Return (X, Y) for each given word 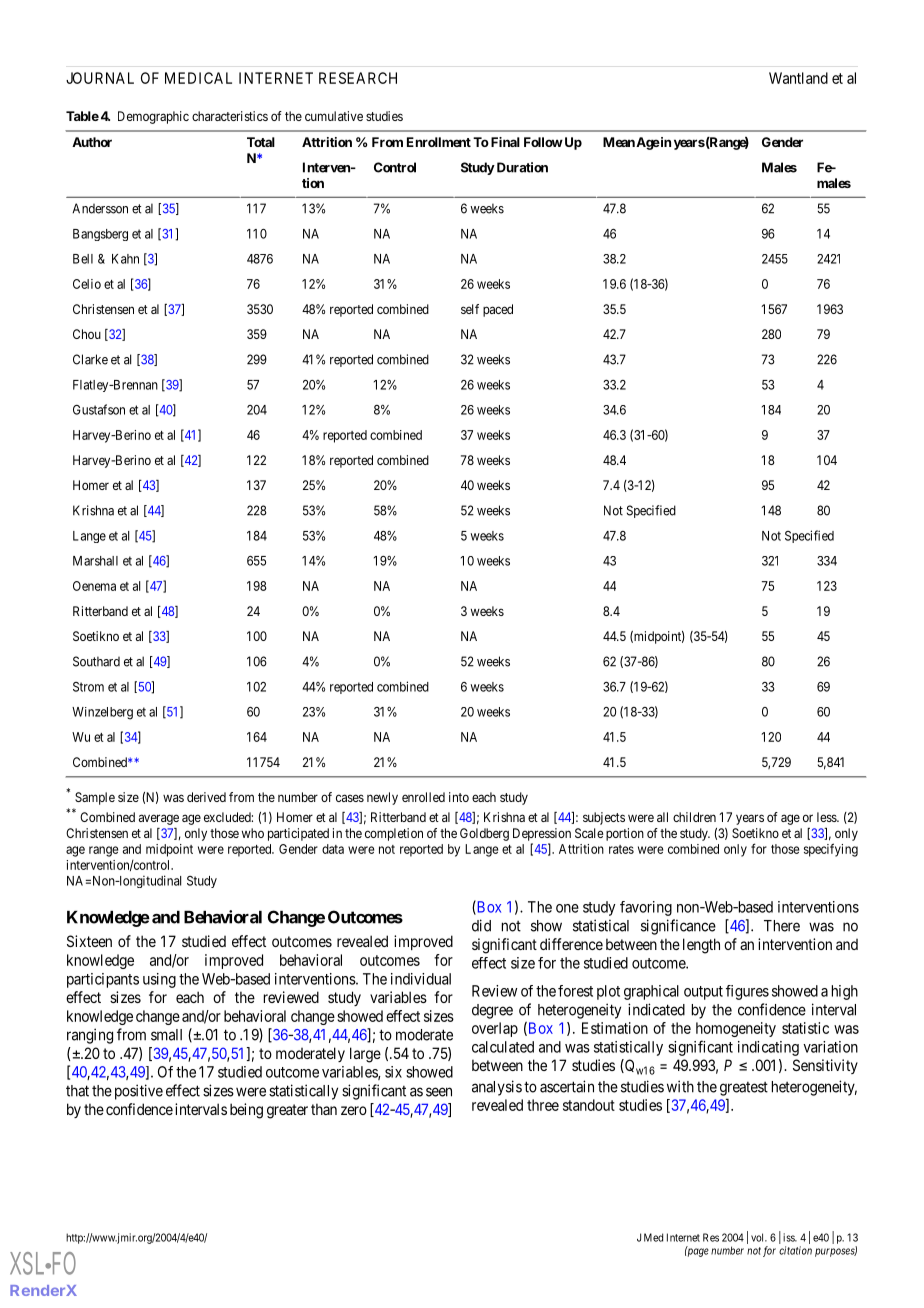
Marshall (95, 561)
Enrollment (439, 142)
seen (439, 1092)
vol (759, 1237)
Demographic (153, 117)
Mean (619, 142)
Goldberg (484, 834)
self (470, 309)
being (246, 1111)
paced (498, 310)
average (159, 819)
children (694, 817)
